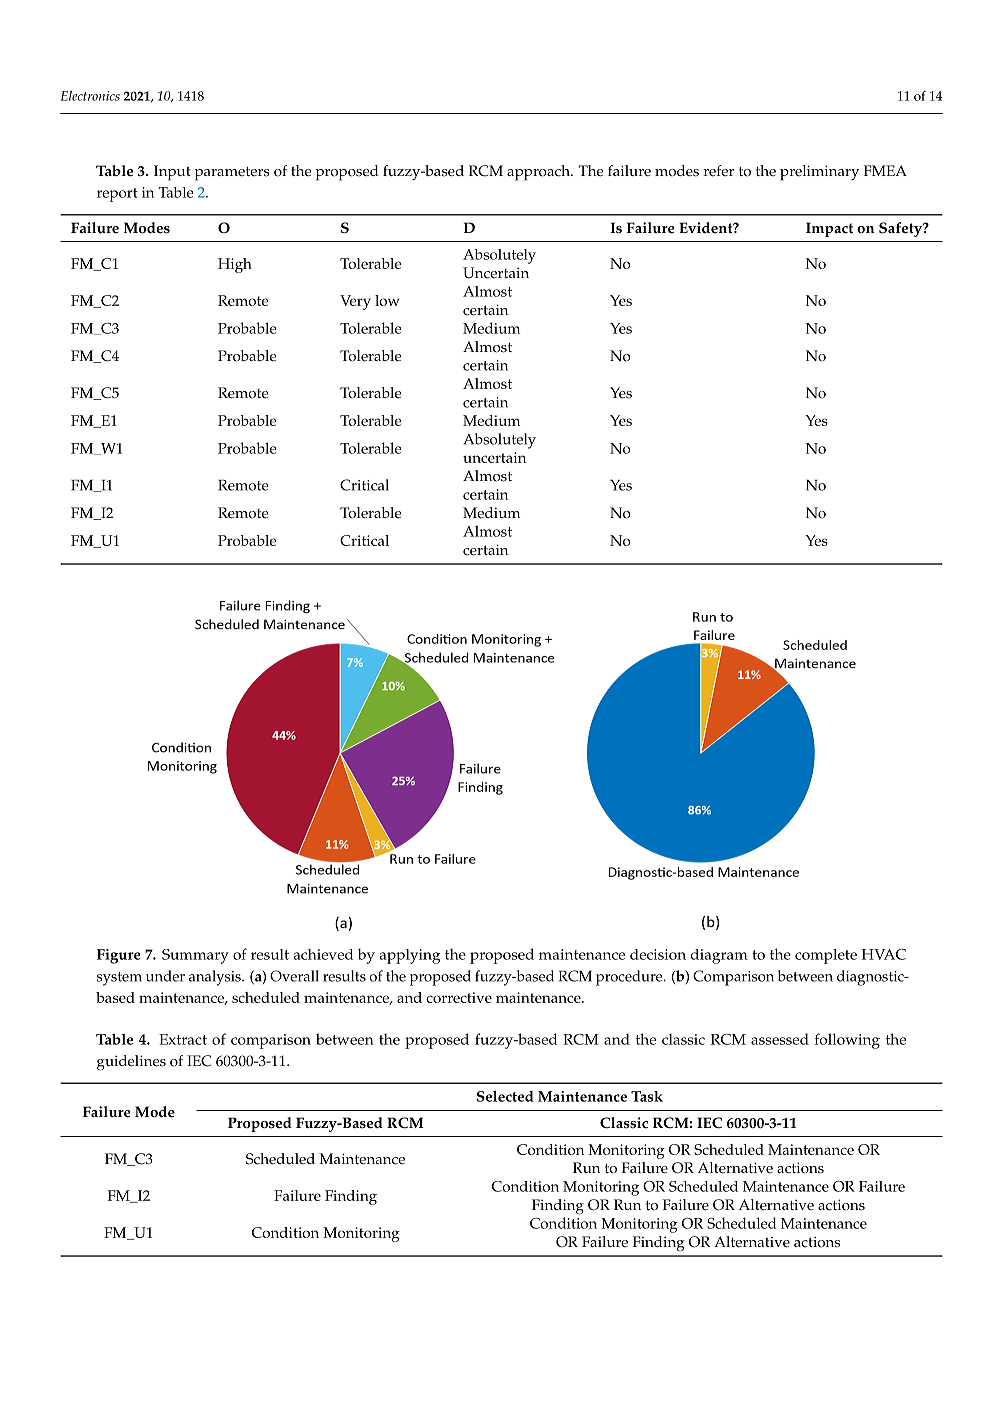 This screenshot has width=1003, height=1418. What do you see at coordinates (117, 195) in the screenshot?
I see `report` at bounding box center [117, 195].
